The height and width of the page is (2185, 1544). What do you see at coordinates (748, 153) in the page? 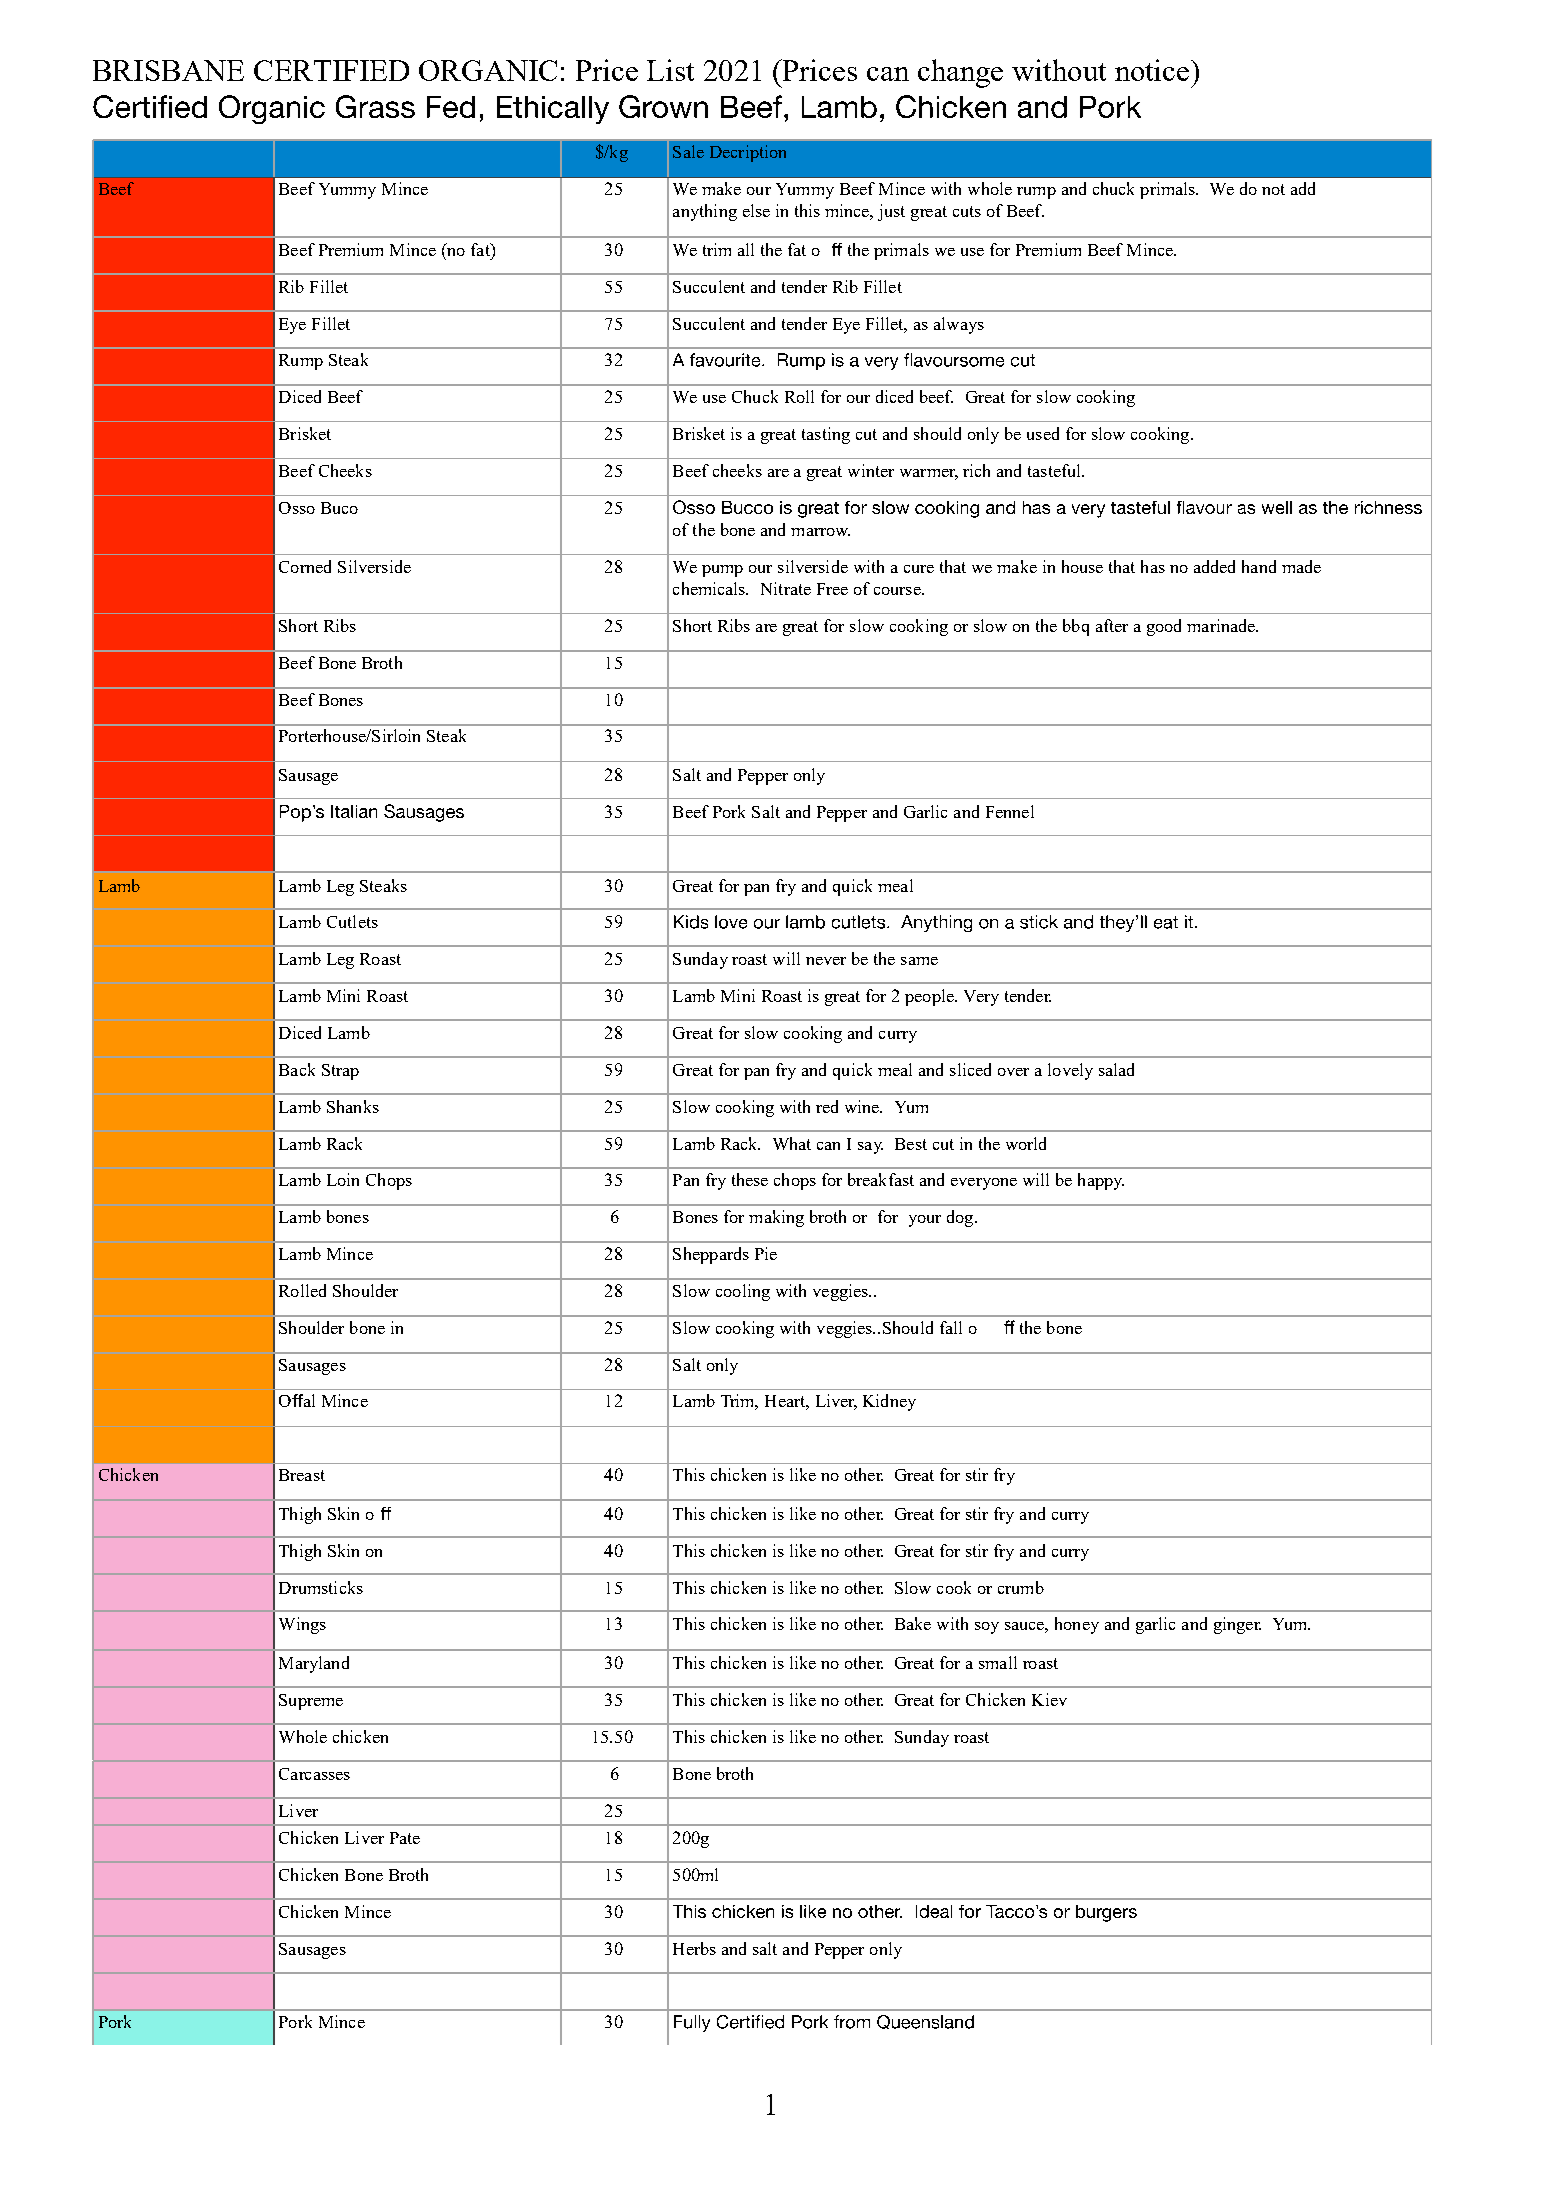
I see `Decription` at bounding box center [748, 153].
